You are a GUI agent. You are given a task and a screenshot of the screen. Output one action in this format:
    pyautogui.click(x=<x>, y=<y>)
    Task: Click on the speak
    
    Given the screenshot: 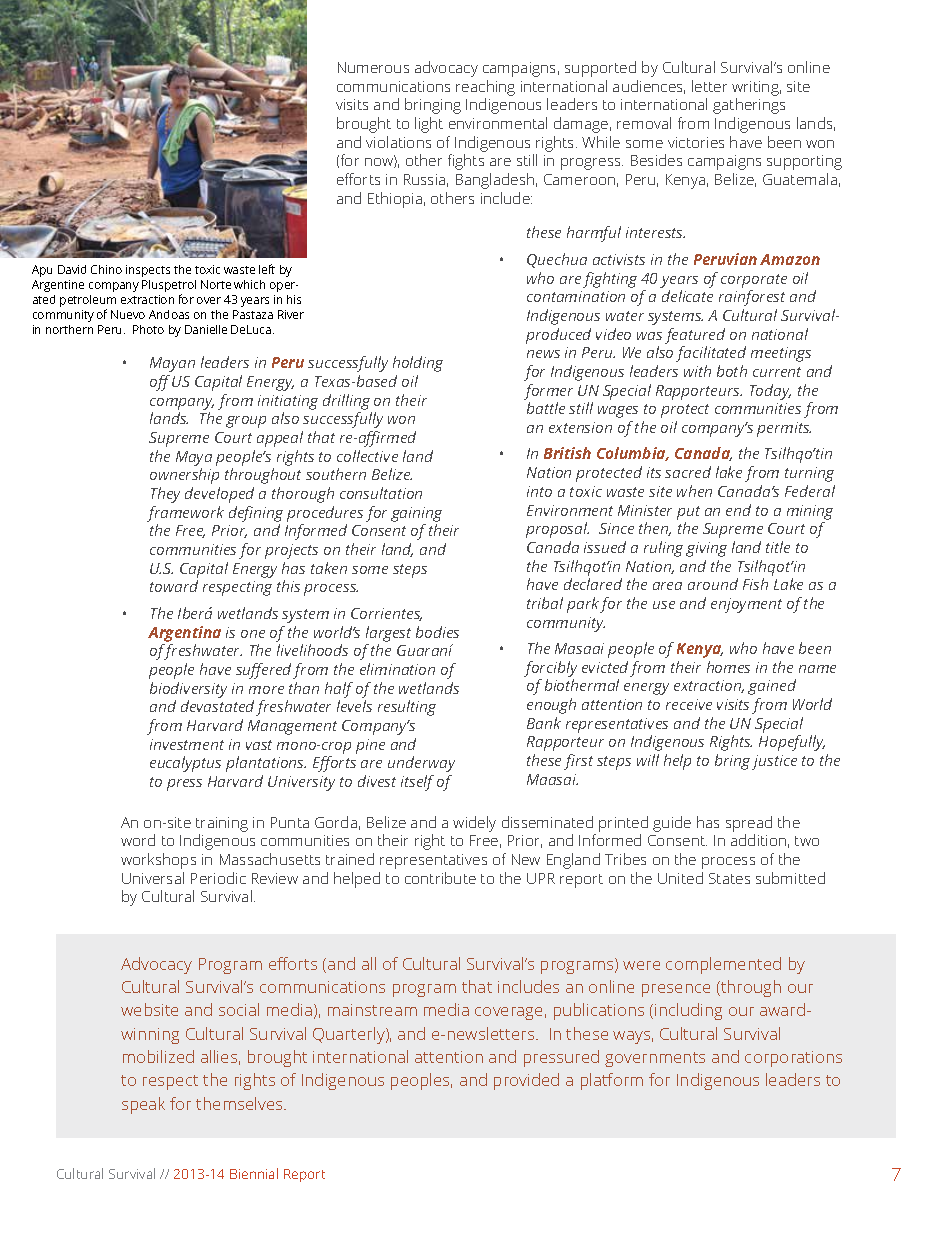 What is the action you would take?
    pyautogui.click(x=143, y=1105)
